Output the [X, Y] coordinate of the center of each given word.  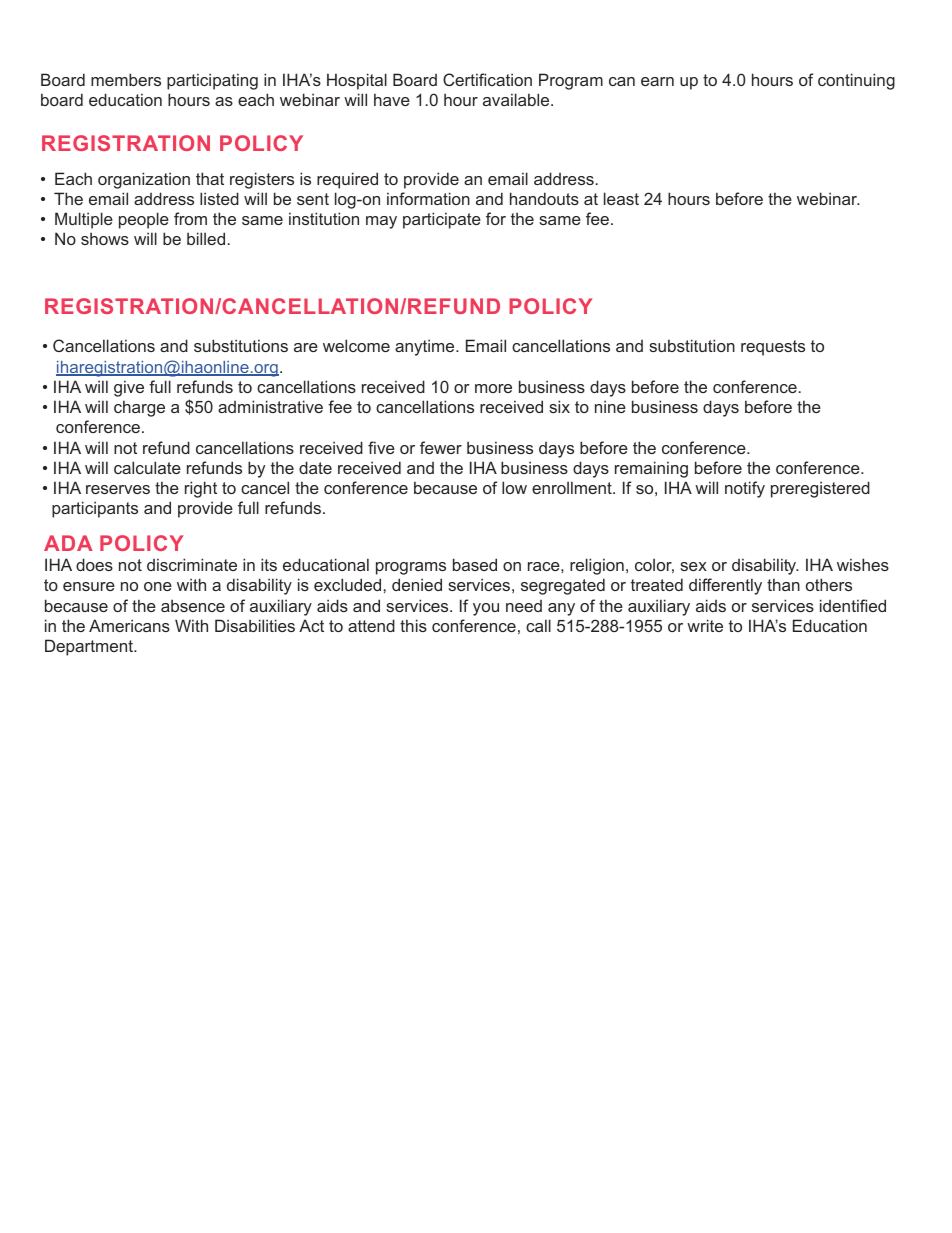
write [705, 625]
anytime [426, 347]
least [621, 198]
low [514, 487]
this [413, 625]
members [126, 79]
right [201, 489]
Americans [129, 625]
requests [773, 348]
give [129, 388]
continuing [856, 81]
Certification [487, 79]
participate [442, 220]
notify [745, 489]
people [144, 220]
